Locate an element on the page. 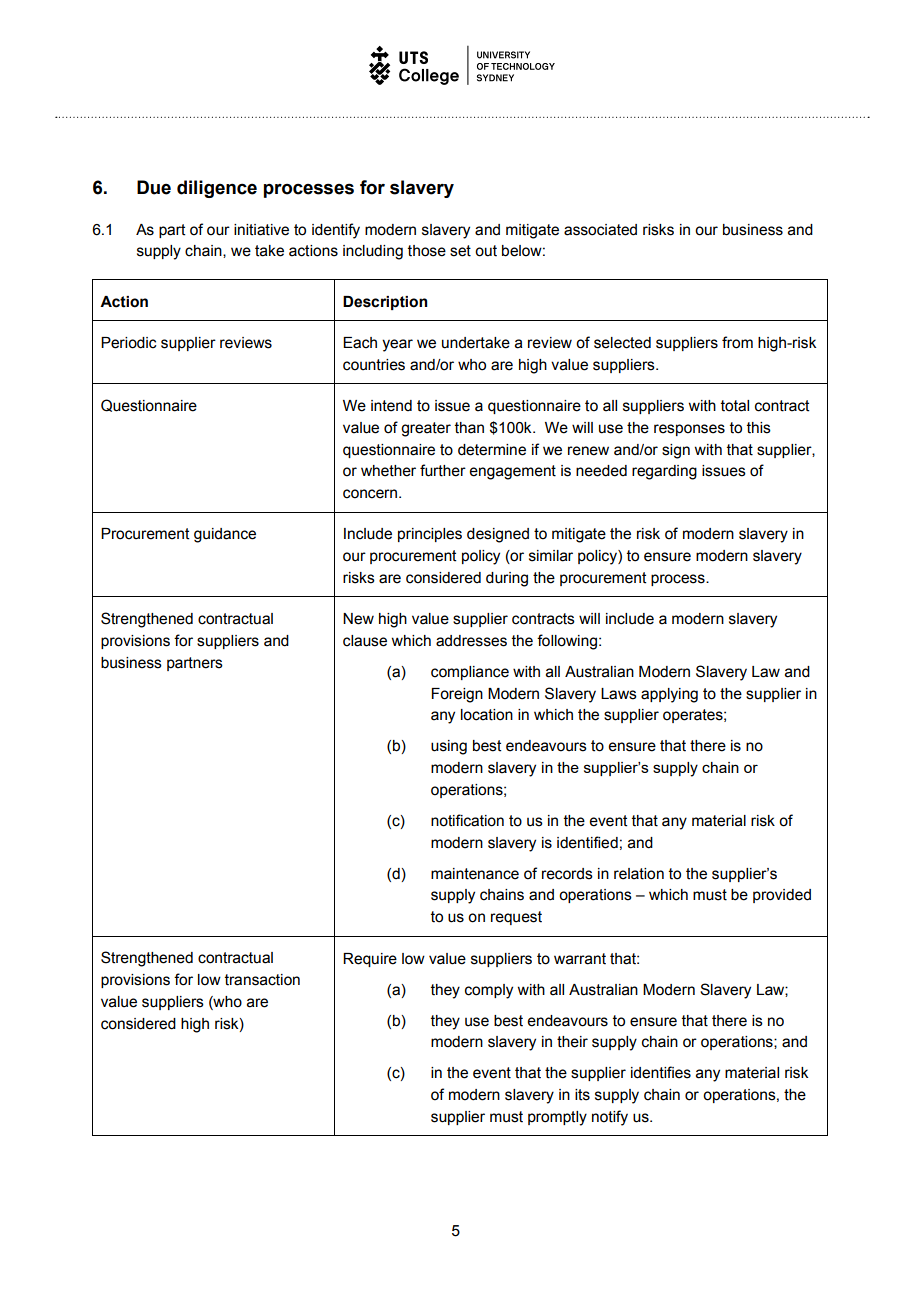  Require is located at coordinates (370, 960).
